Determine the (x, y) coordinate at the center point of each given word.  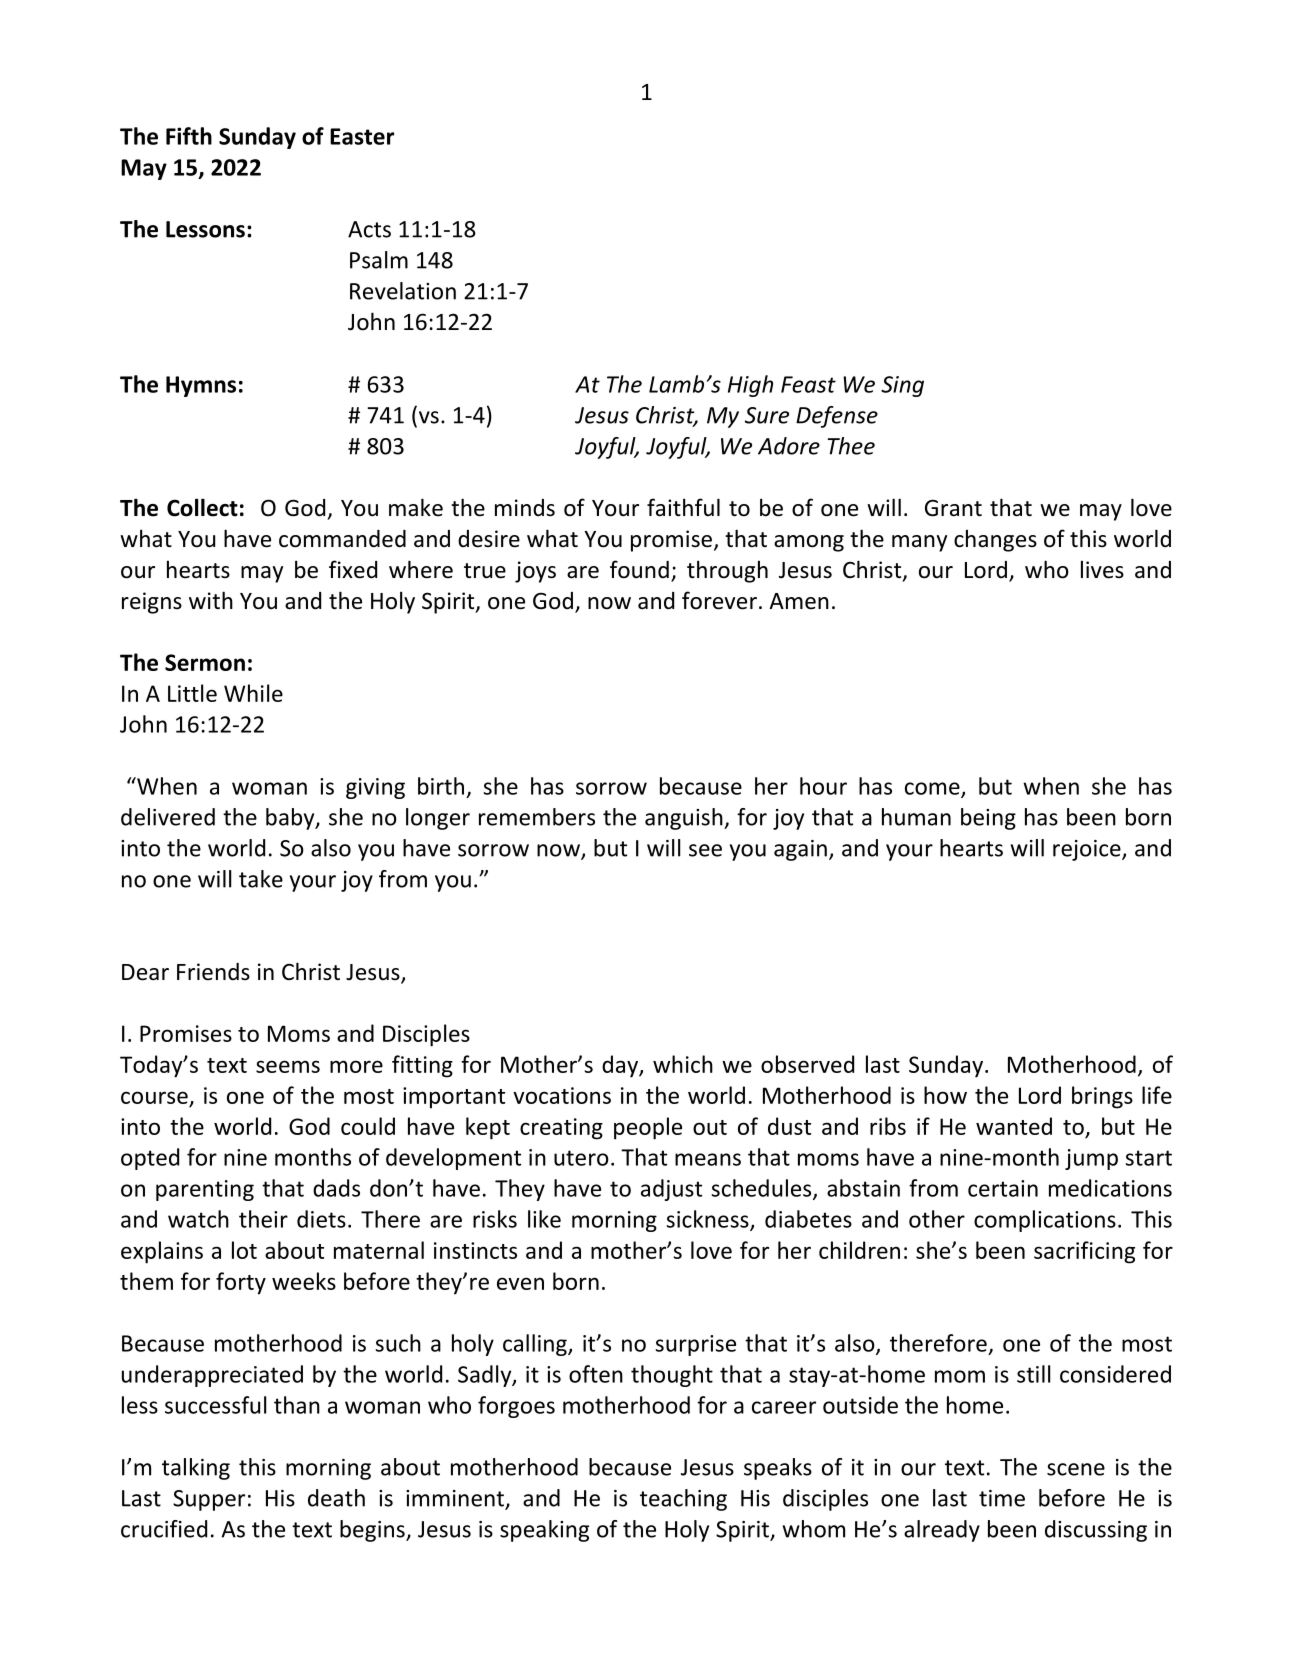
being (988, 819)
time (1002, 1498)
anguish (685, 819)
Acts (369, 229)
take (261, 879)
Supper (209, 1500)
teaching (683, 1500)
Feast (808, 384)
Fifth (189, 136)
